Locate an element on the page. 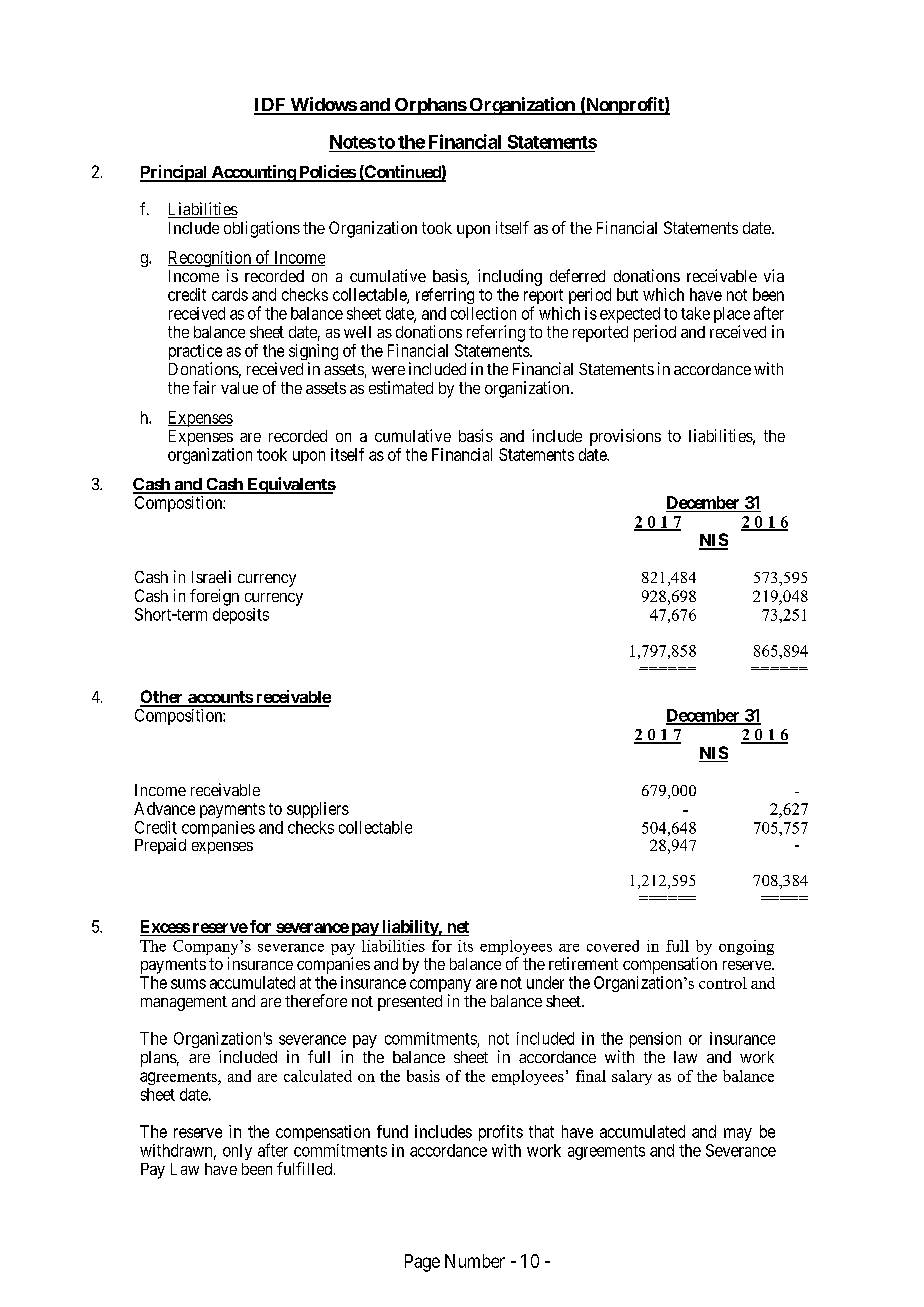 The image size is (924, 1307). Accounting is located at coordinates (253, 173).
